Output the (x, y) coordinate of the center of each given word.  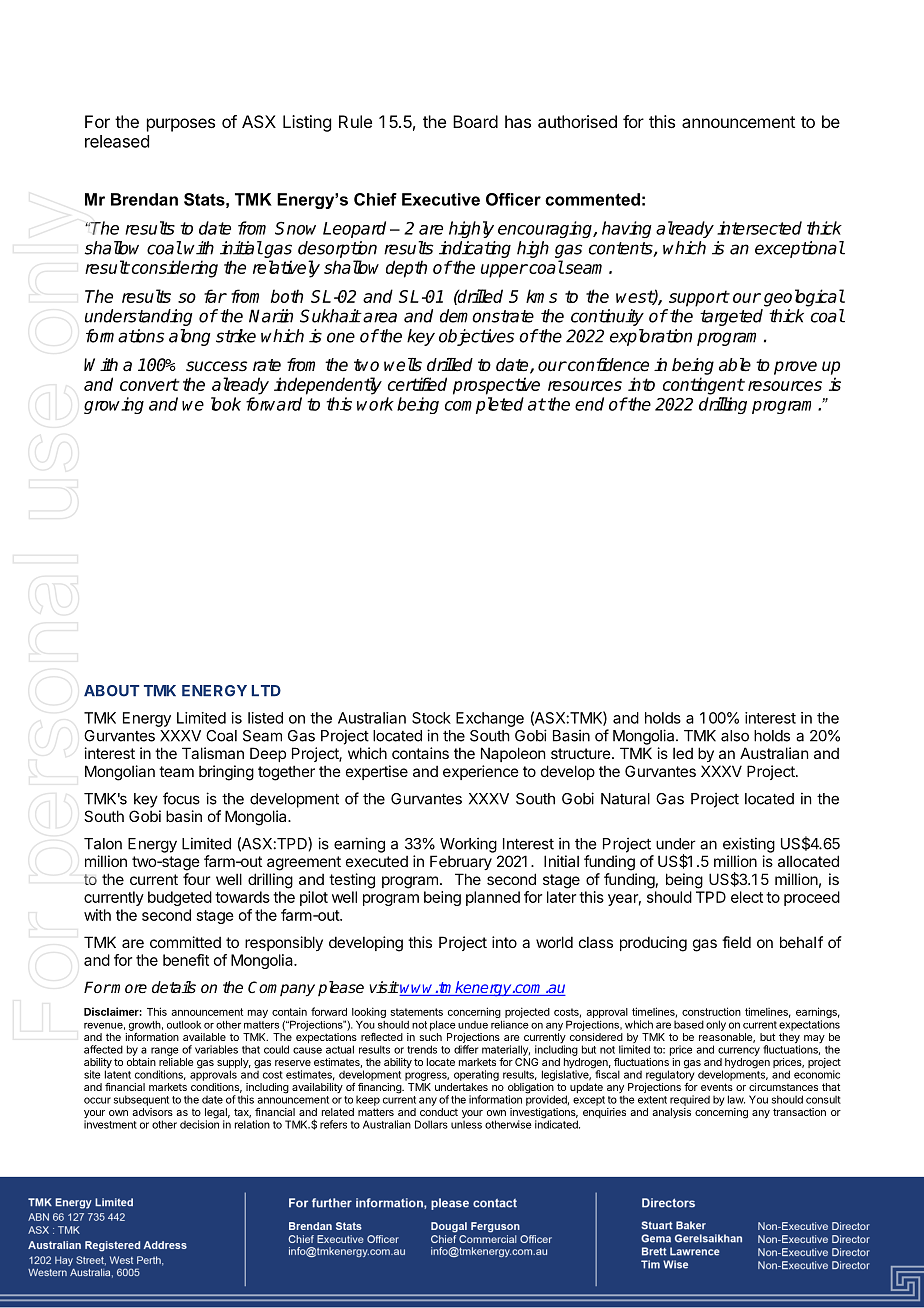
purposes (181, 125)
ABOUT (111, 691)
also (735, 736)
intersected (759, 228)
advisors (152, 1112)
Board (475, 121)
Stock (431, 718)
